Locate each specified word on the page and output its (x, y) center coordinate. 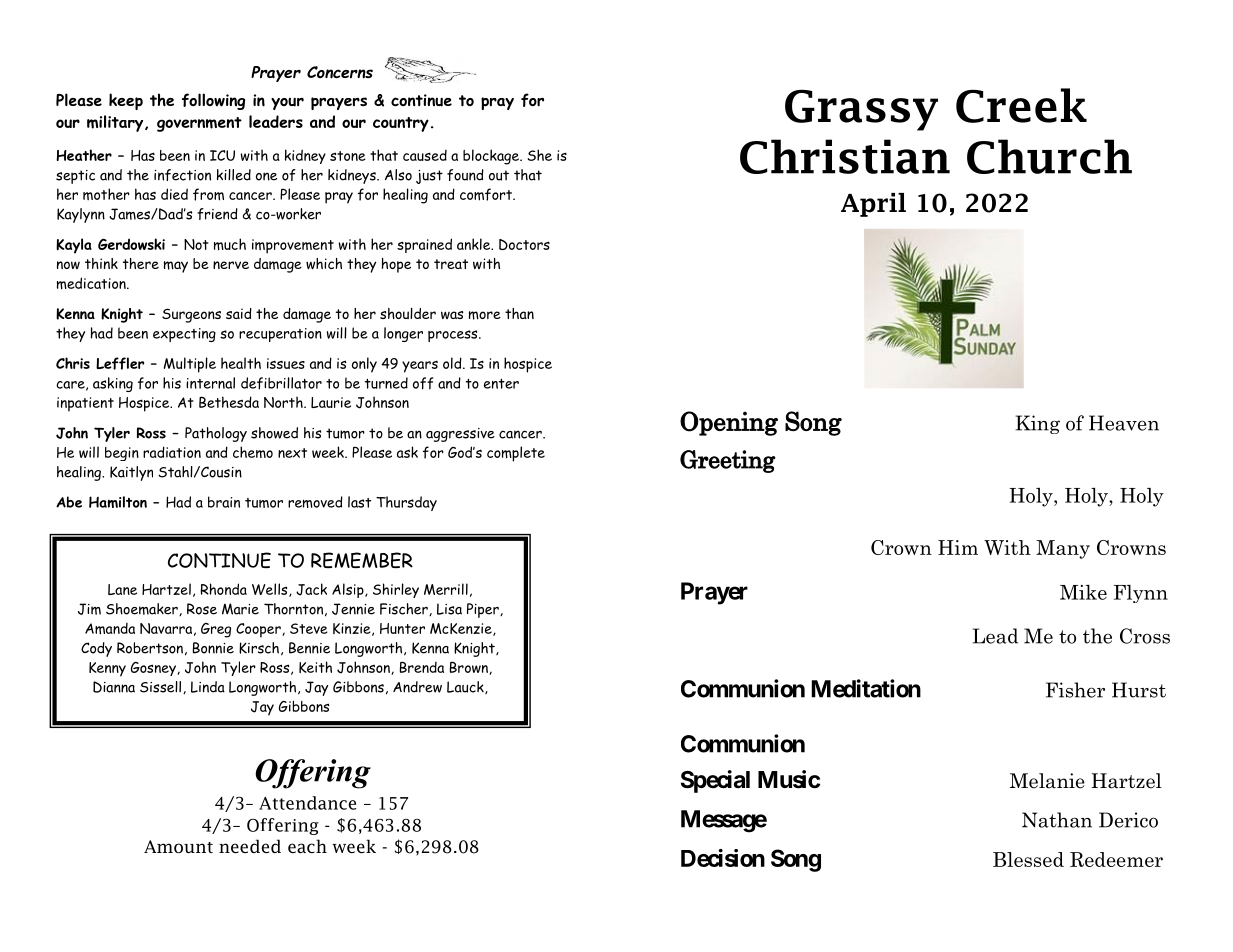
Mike (1083, 592)
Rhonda (224, 589)
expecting (184, 335)
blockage (492, 157)
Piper (484, 610)
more (485, 315)
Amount (178, 846)
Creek (1021, 105)
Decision (723, 858)
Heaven (1124, 423)
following (213, 101)
